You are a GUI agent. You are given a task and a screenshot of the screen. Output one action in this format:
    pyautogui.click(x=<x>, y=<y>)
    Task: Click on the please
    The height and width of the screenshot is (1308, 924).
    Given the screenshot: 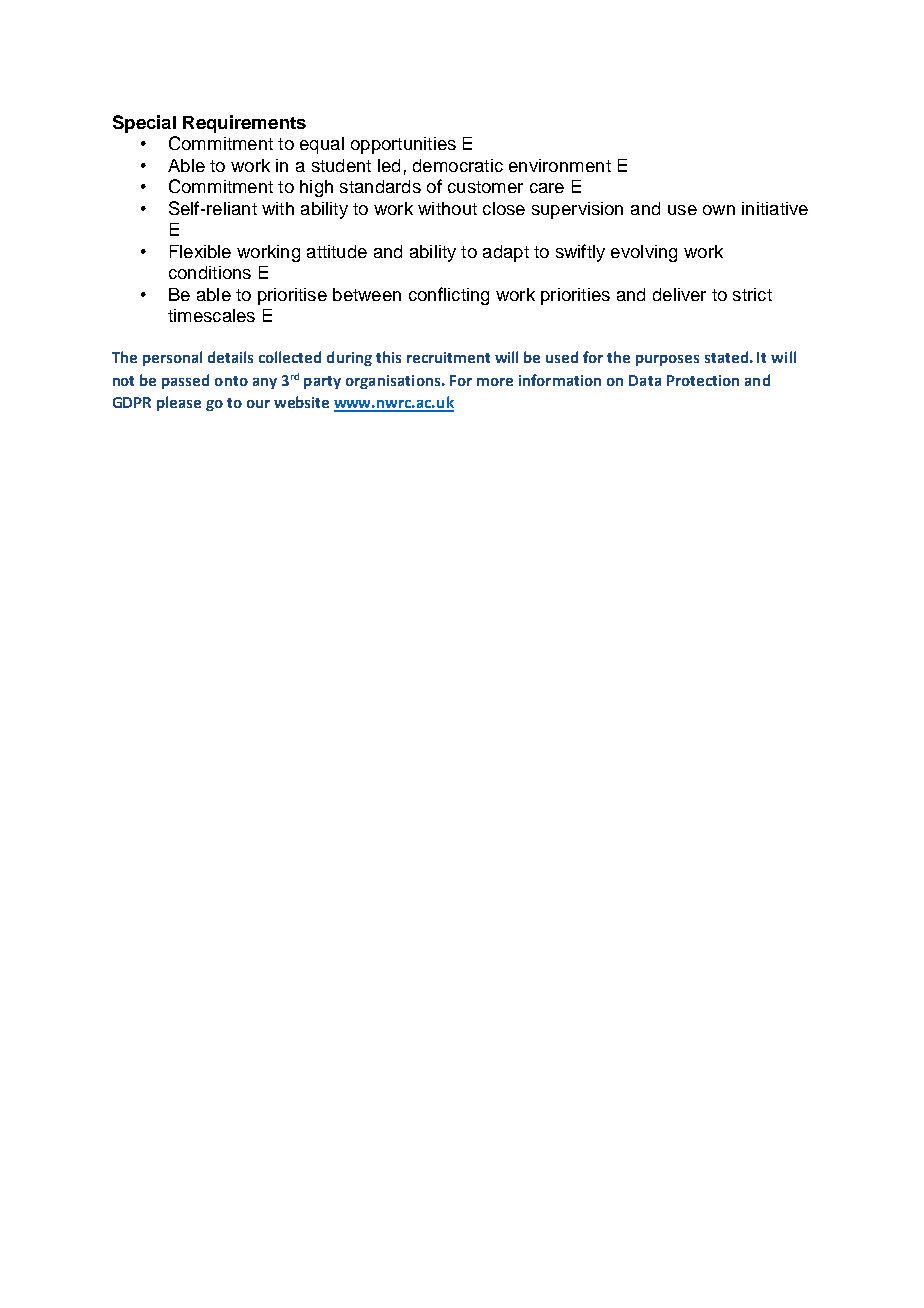 What is the action you would take?
    pyautogui.click(x=179, y=403)
